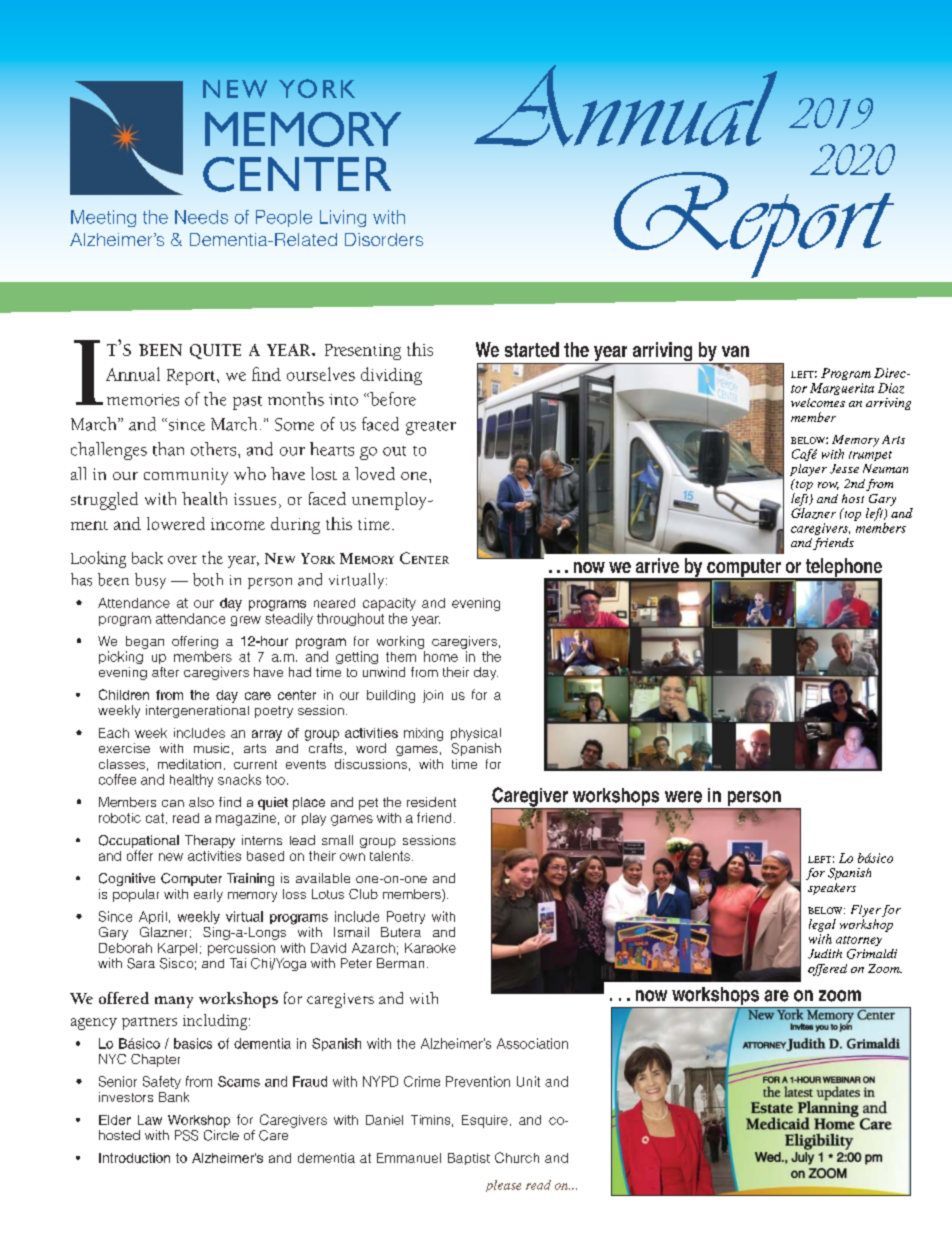  What do you see at coordinates (430, 948) in the document?
I see `Karaoke` at bounding box center [430, 948].
